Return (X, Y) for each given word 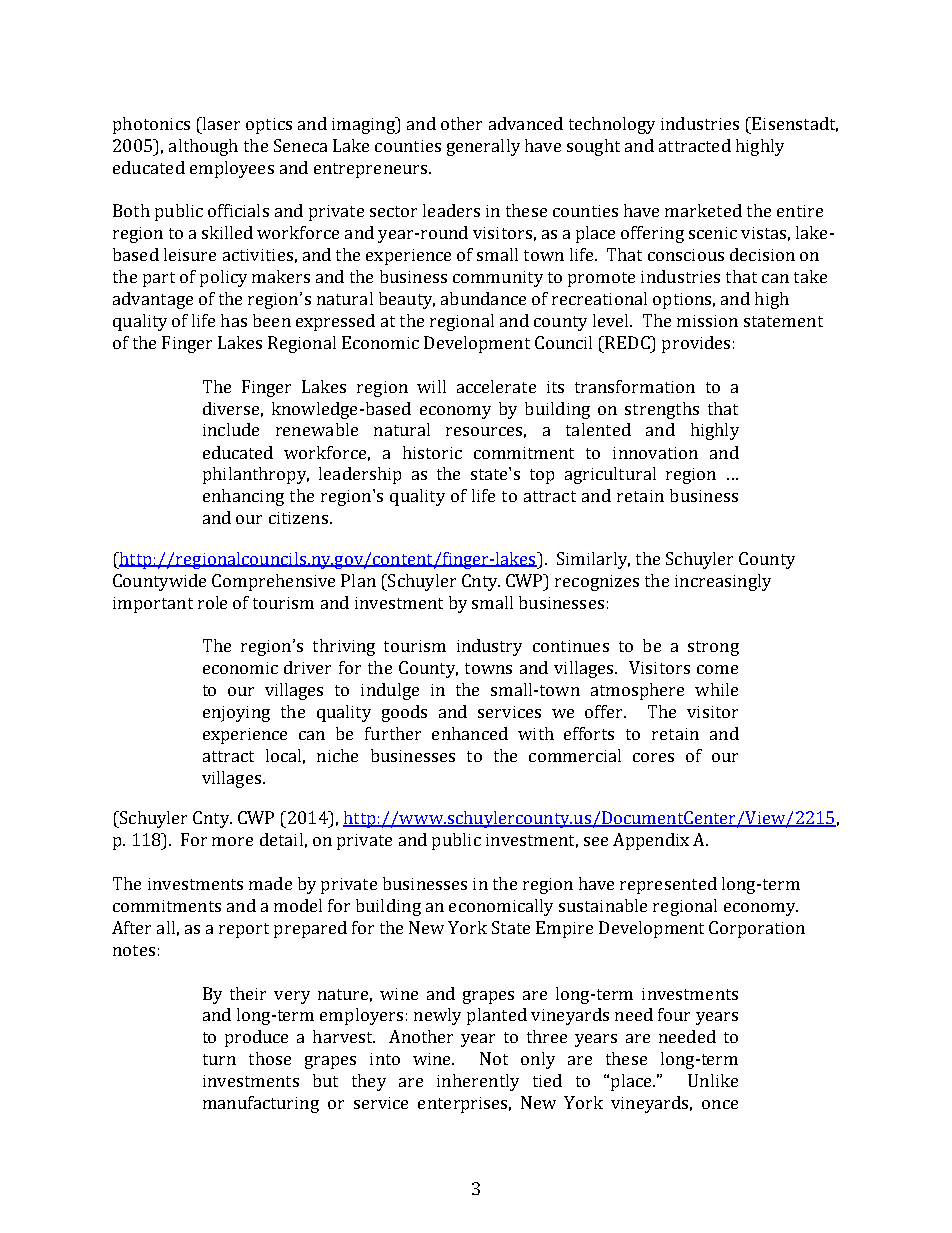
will (431, 386)
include (231, 429)
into (385, 1059)
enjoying (236, 714)
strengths (662, 410)
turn (219, 1059)
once (720, 1104)
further (393, 733)
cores (653, 757)
